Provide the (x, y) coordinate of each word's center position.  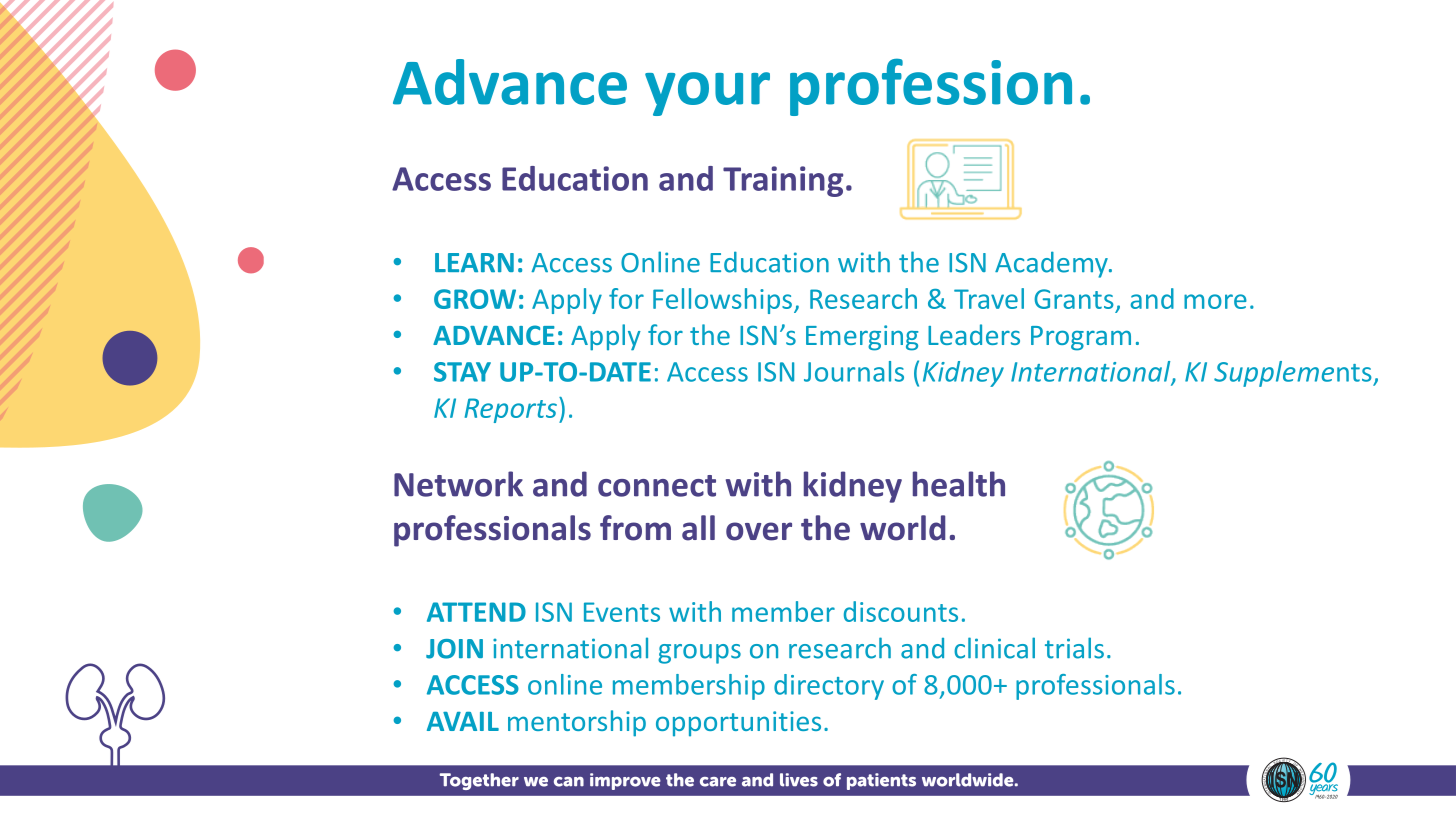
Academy (1052, 264)
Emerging (862, 338)
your (707, 94)
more (1215, 301)
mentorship (577, 723)
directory (829, 687)
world (902, 528)
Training (783, 181)
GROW (475, 299)
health (959, 484)
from (635, 528)
